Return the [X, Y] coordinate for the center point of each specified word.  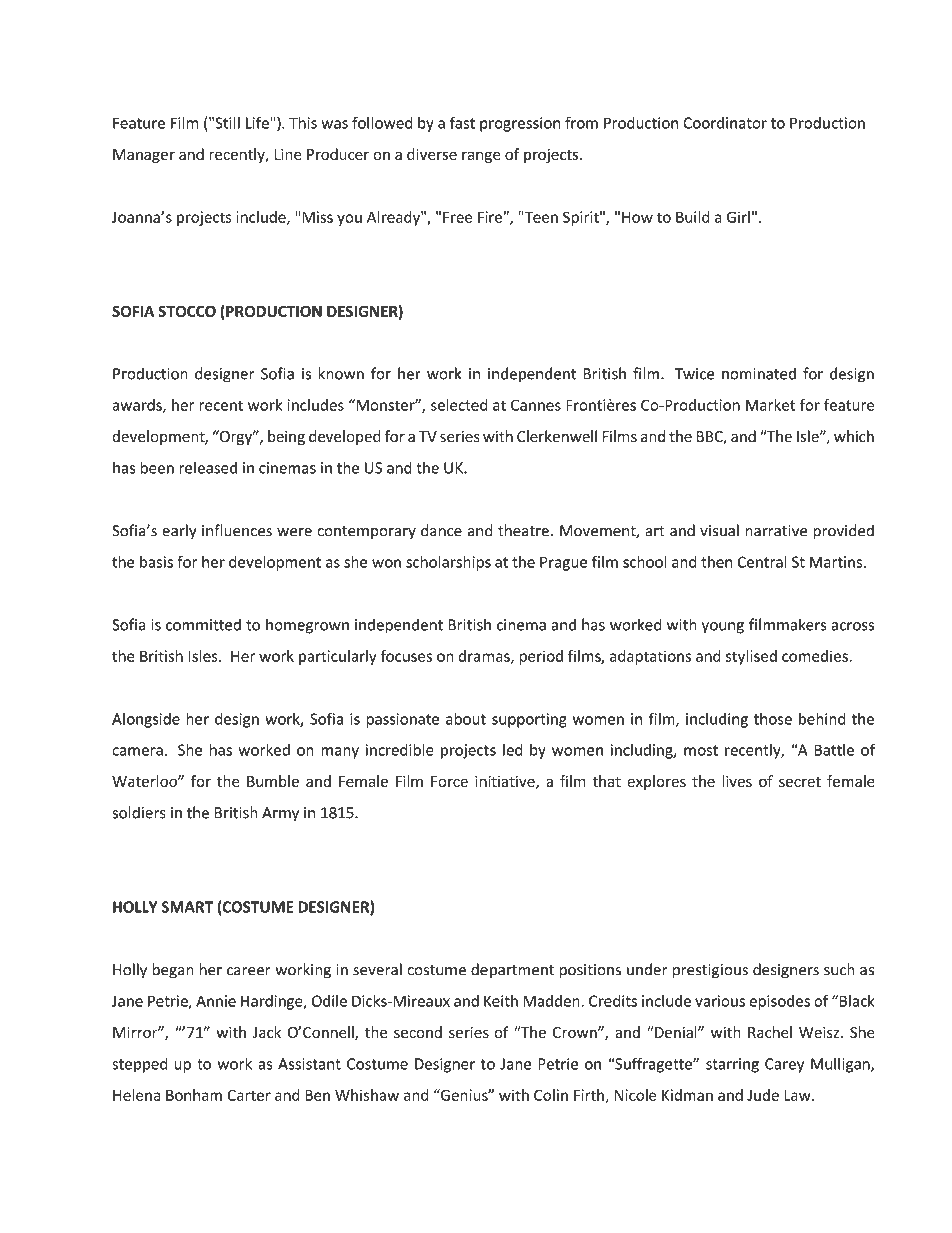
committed [203, 625]
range [481, 157]
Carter [249, 1095]
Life [258, 122]
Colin [551, 1095]
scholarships [448, 563]
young [723, 628]
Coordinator [725, 123]
